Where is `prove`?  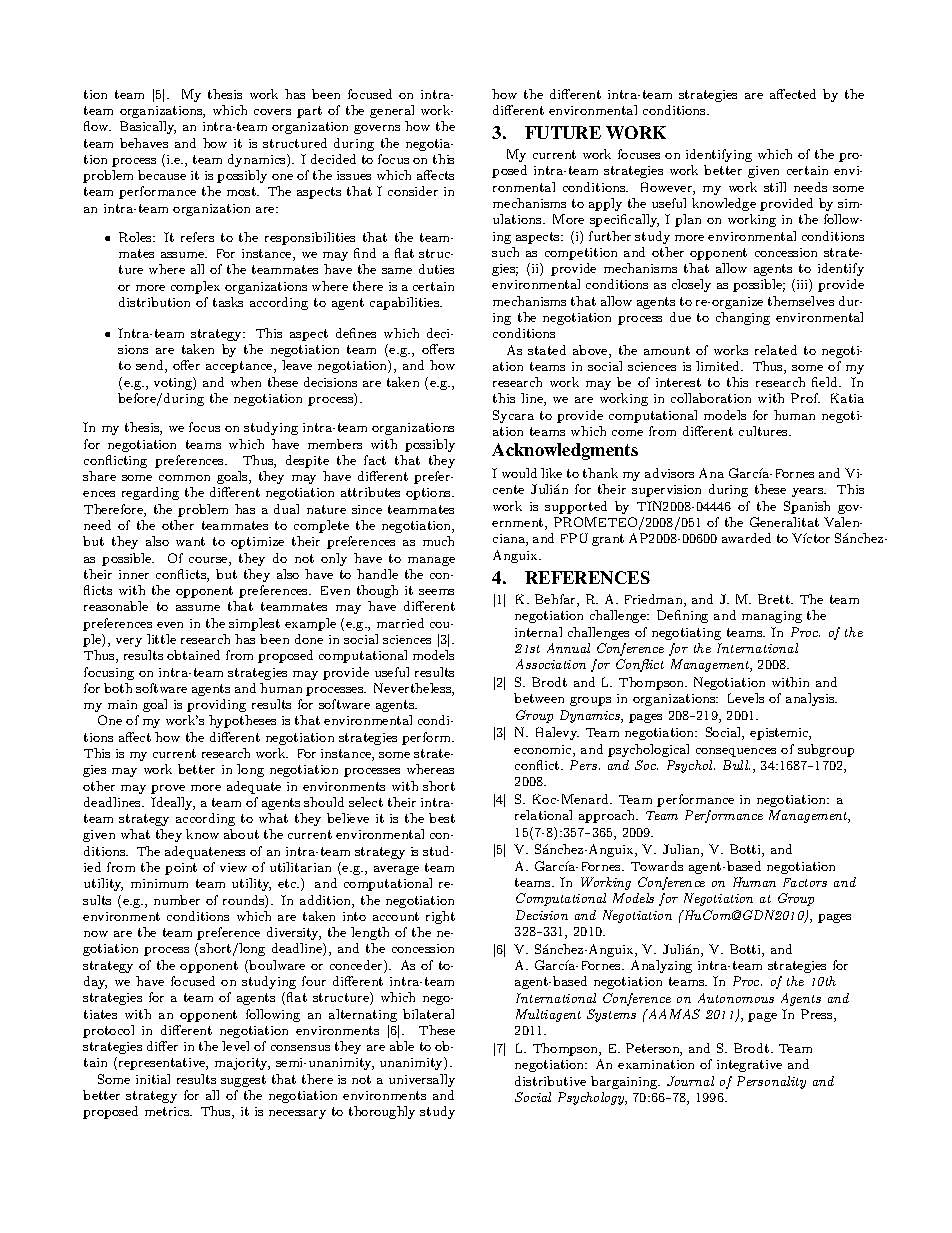 prove is located at coordinates (168, 789).
